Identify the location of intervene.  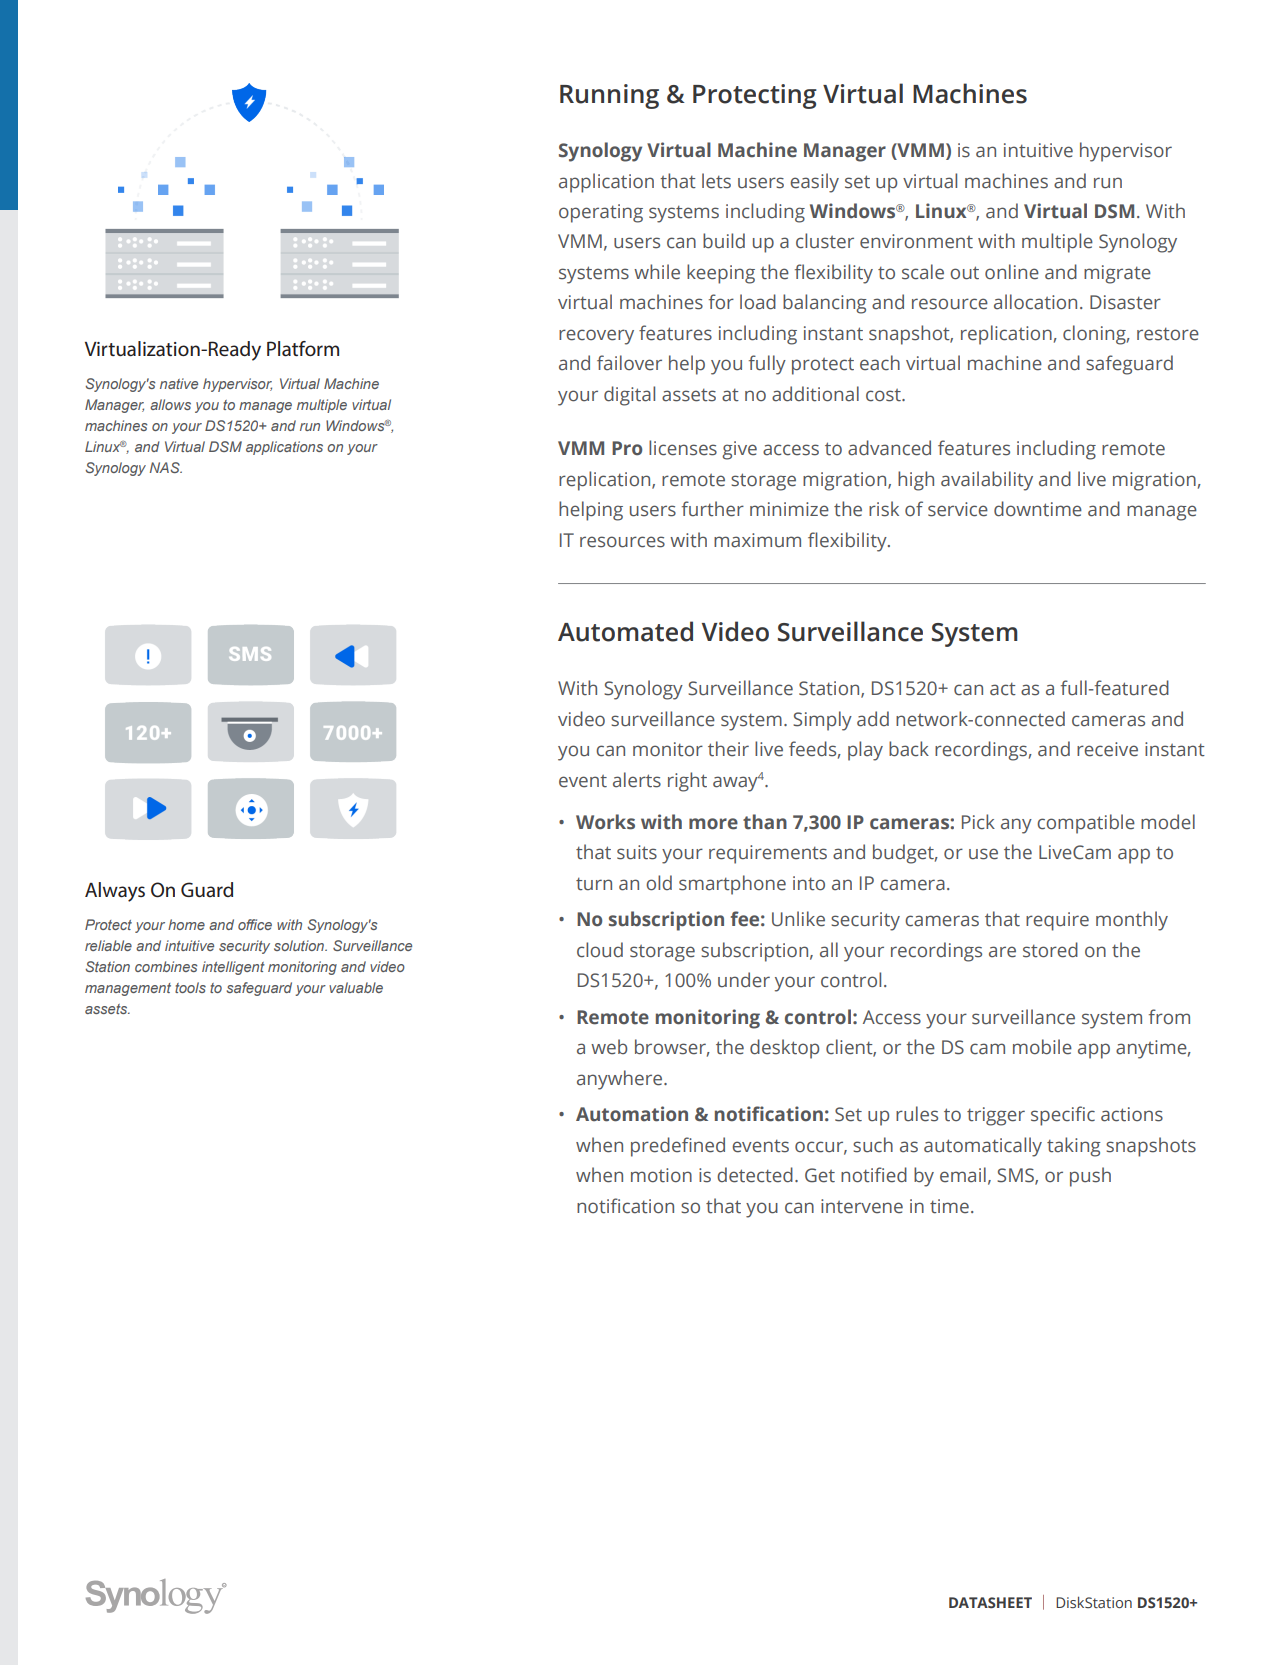
(862, 1206).
